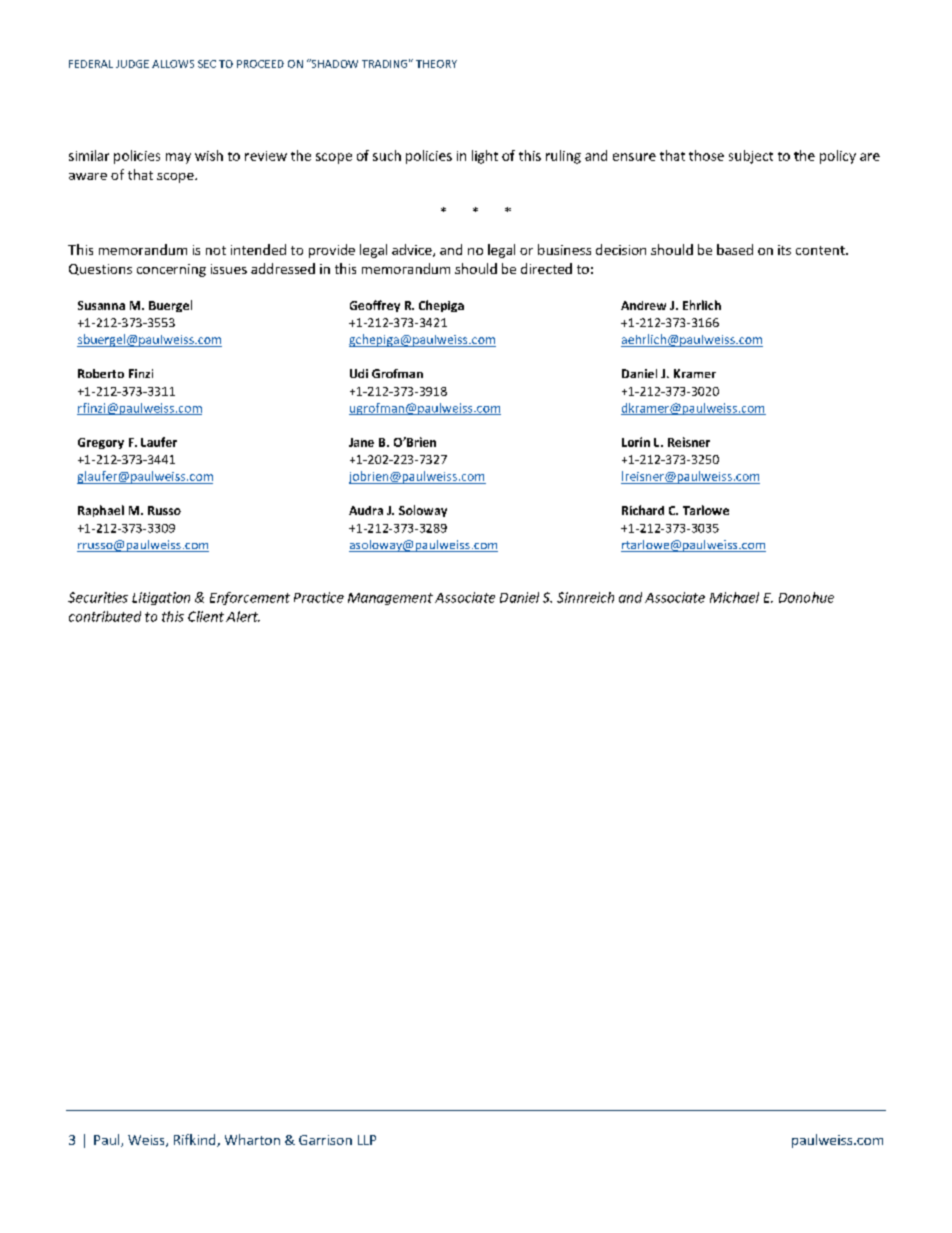  Describe the element at coordinates (161, 598) in the document. I see `Litigation` at that location.
